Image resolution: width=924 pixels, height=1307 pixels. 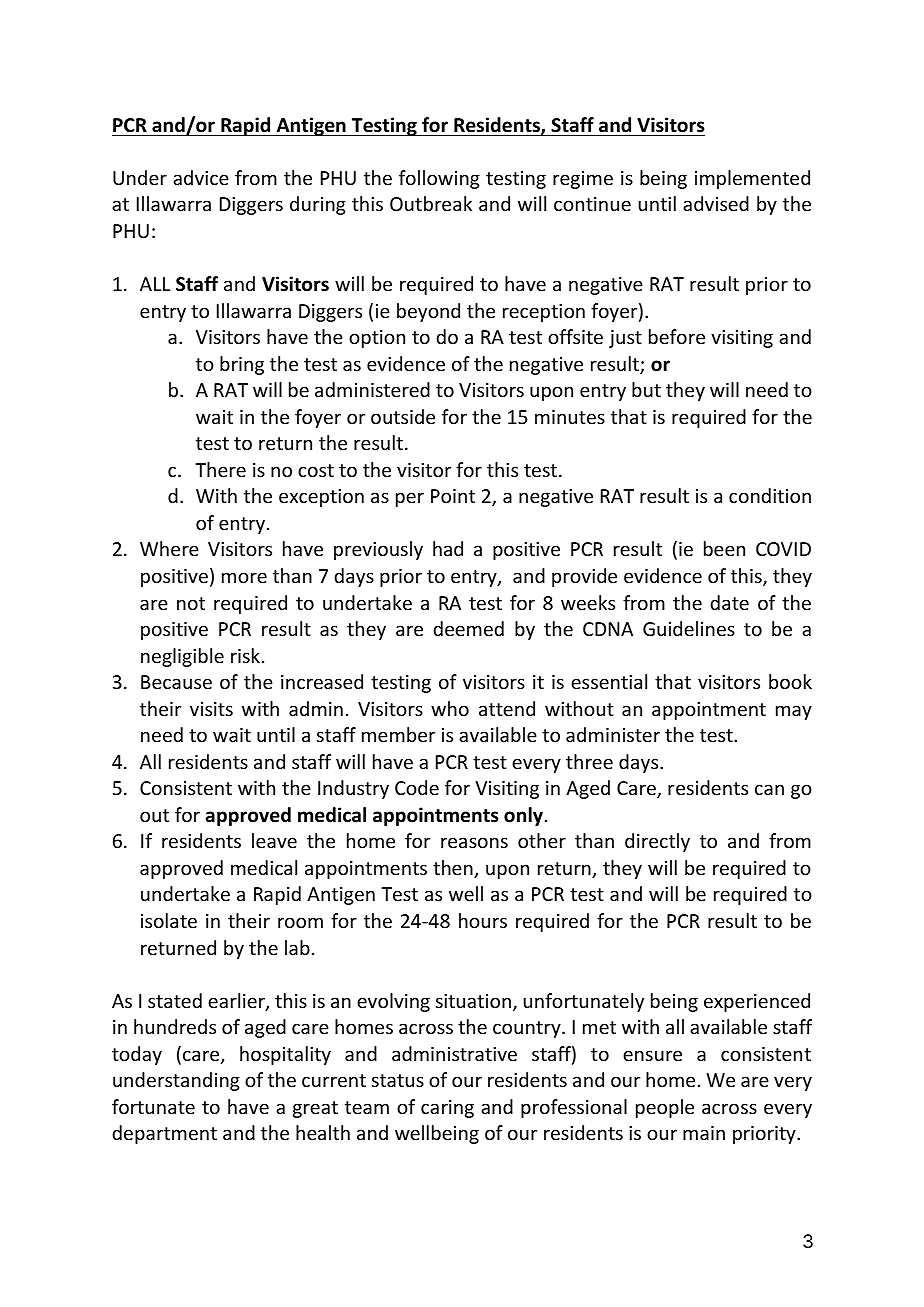 I want to click on can, so click(x=769, y=789).
